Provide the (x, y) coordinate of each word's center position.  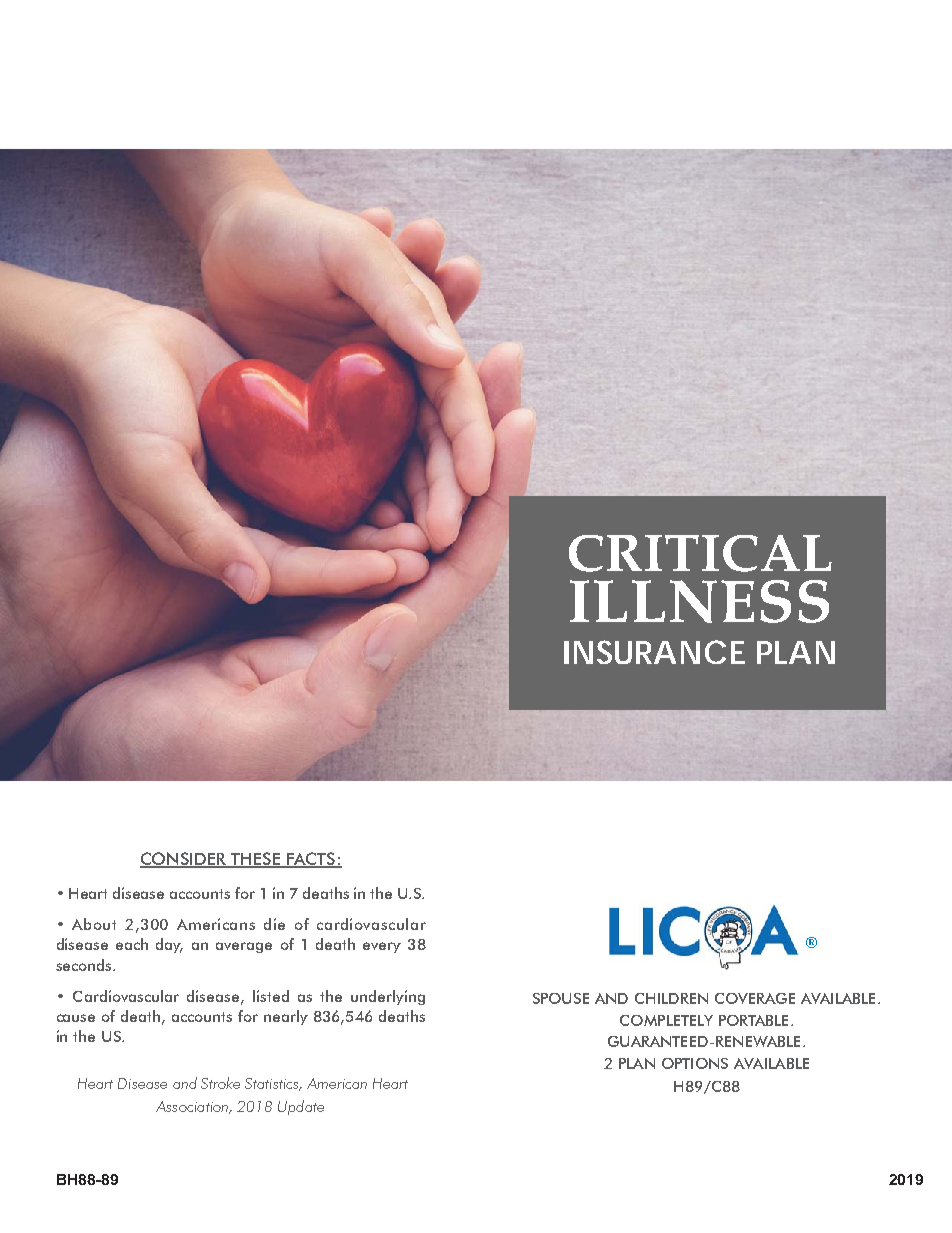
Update (301, 1107)
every (382, 947)
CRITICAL (700, 553)
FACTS (311, 859)
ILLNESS (699, 601)
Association (193, 1107)
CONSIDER (184, 860)
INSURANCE (654, 652)
